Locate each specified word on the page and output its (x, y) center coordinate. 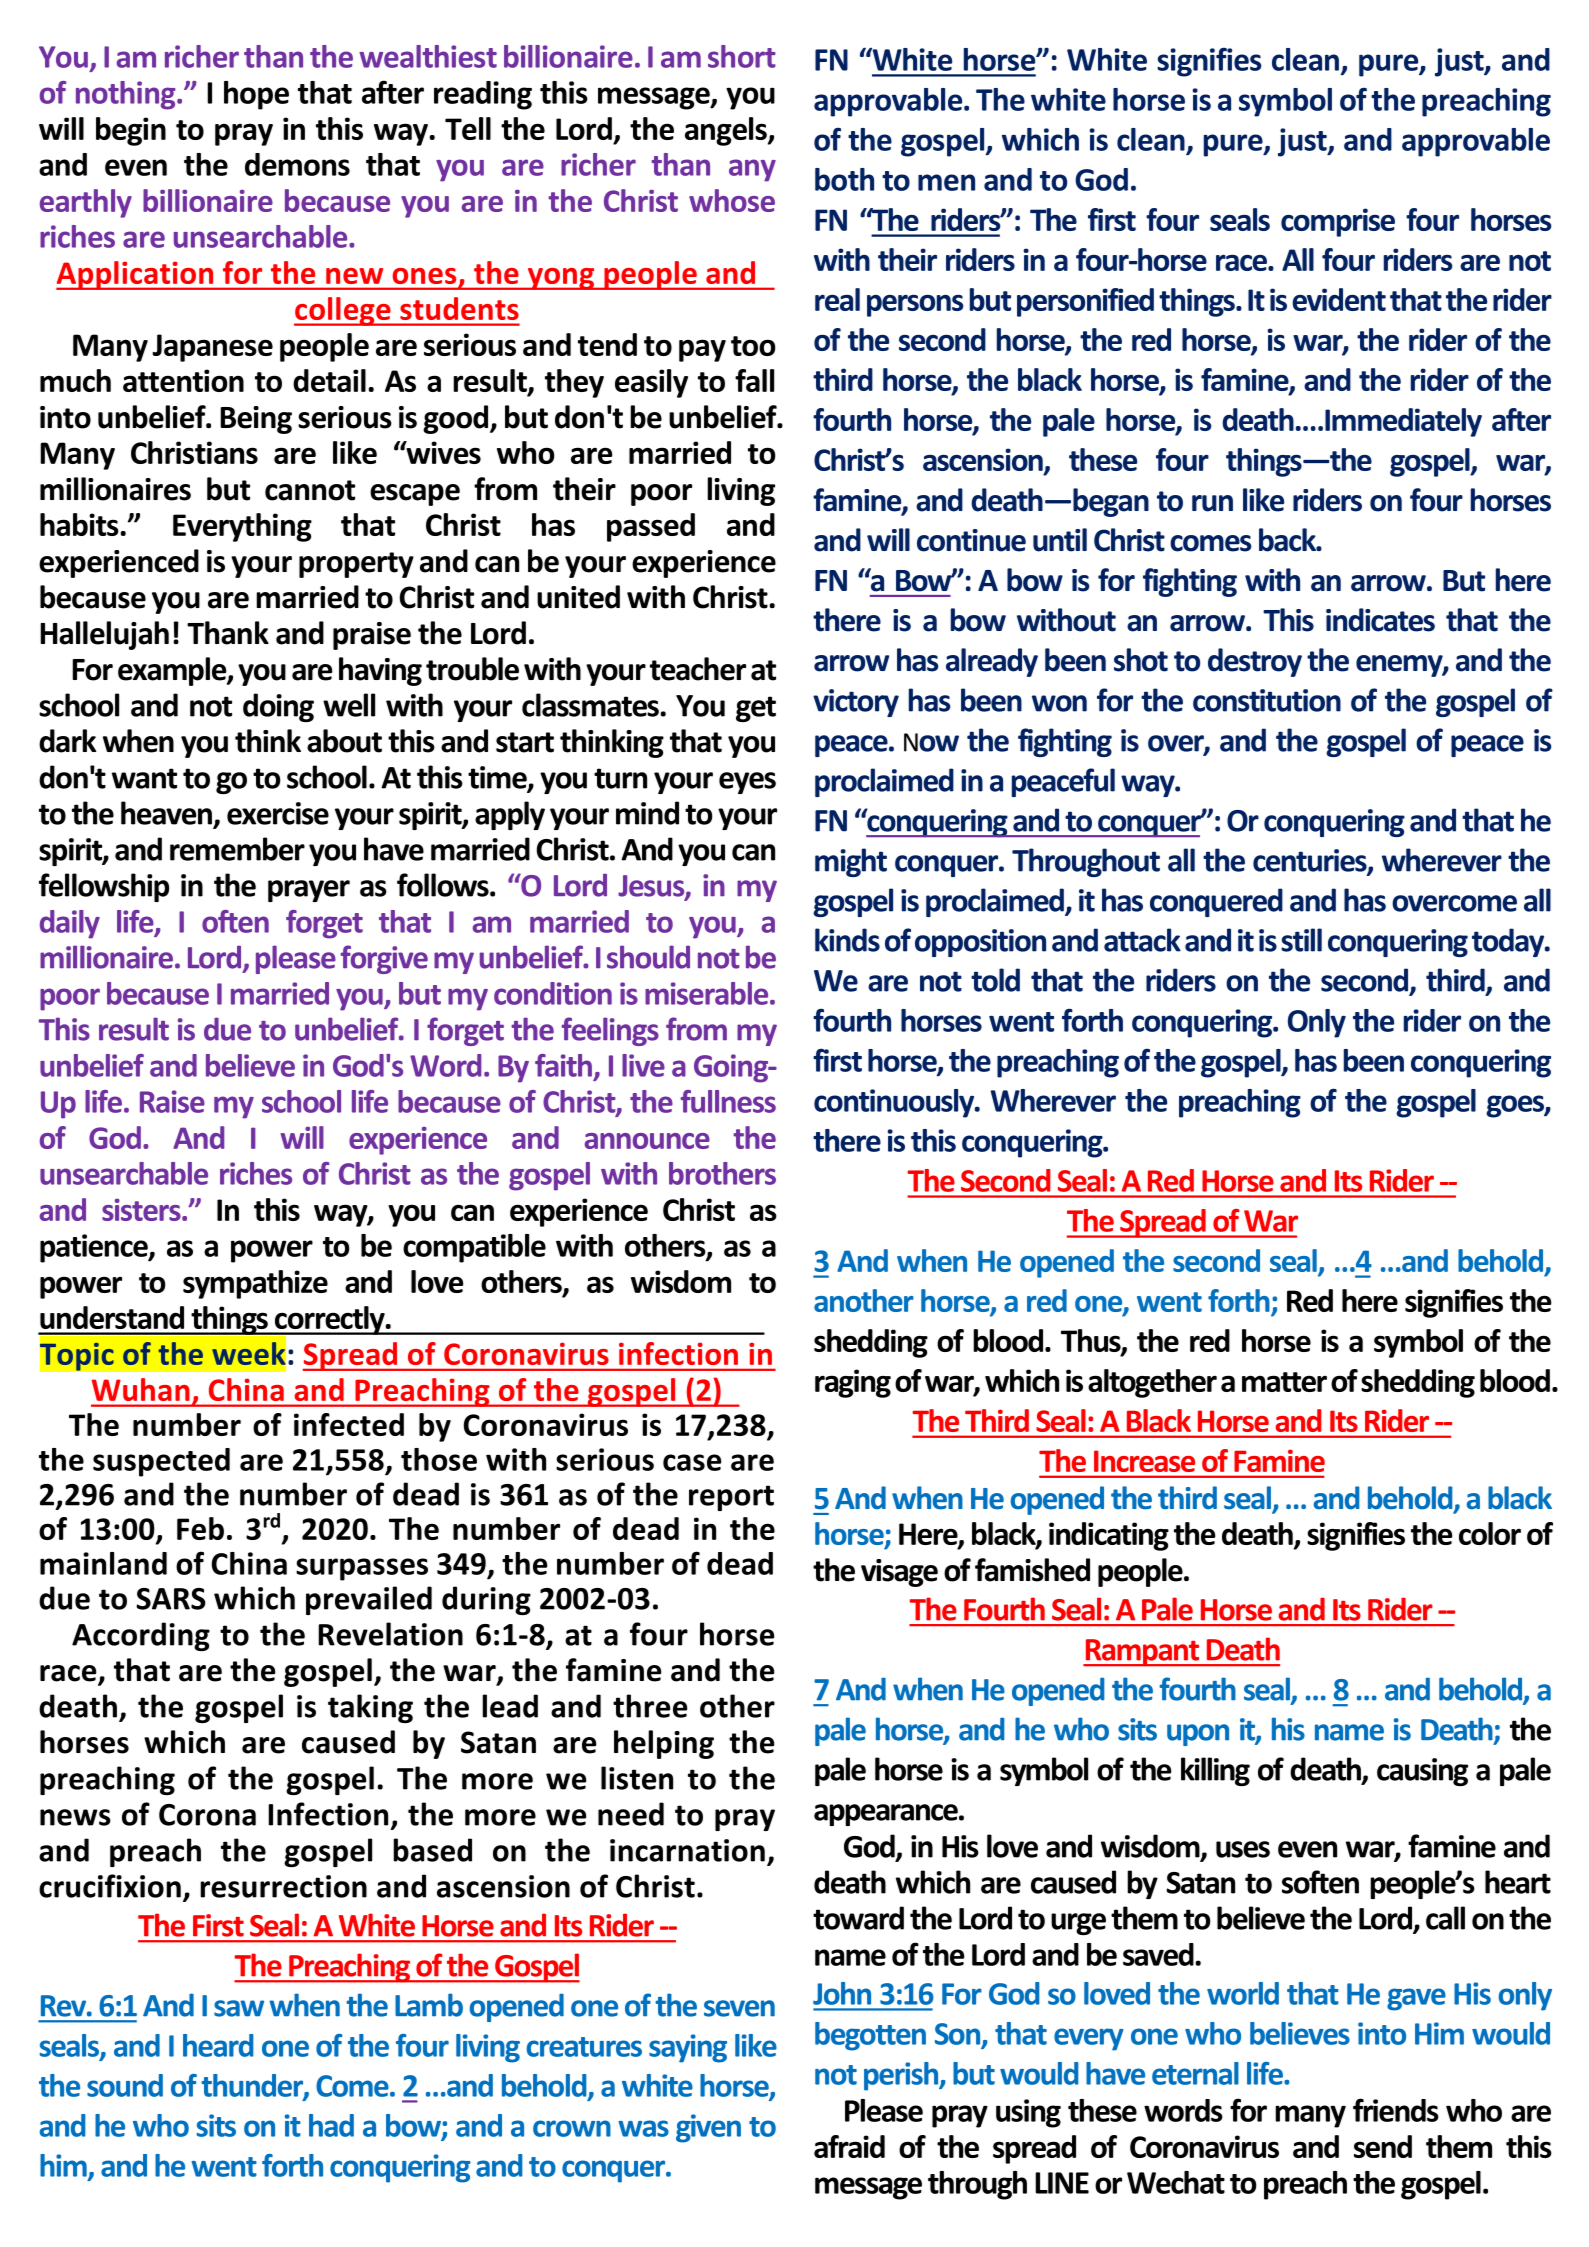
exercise (278, 813)
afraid (849, 2146)
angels (727, 131)
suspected (161, 1462)
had (331, 2125)
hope (256, 95)
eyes (747, 783)
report (731, 1498)
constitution (1267, 700)
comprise (1338, 222)
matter (1284, 1382)
